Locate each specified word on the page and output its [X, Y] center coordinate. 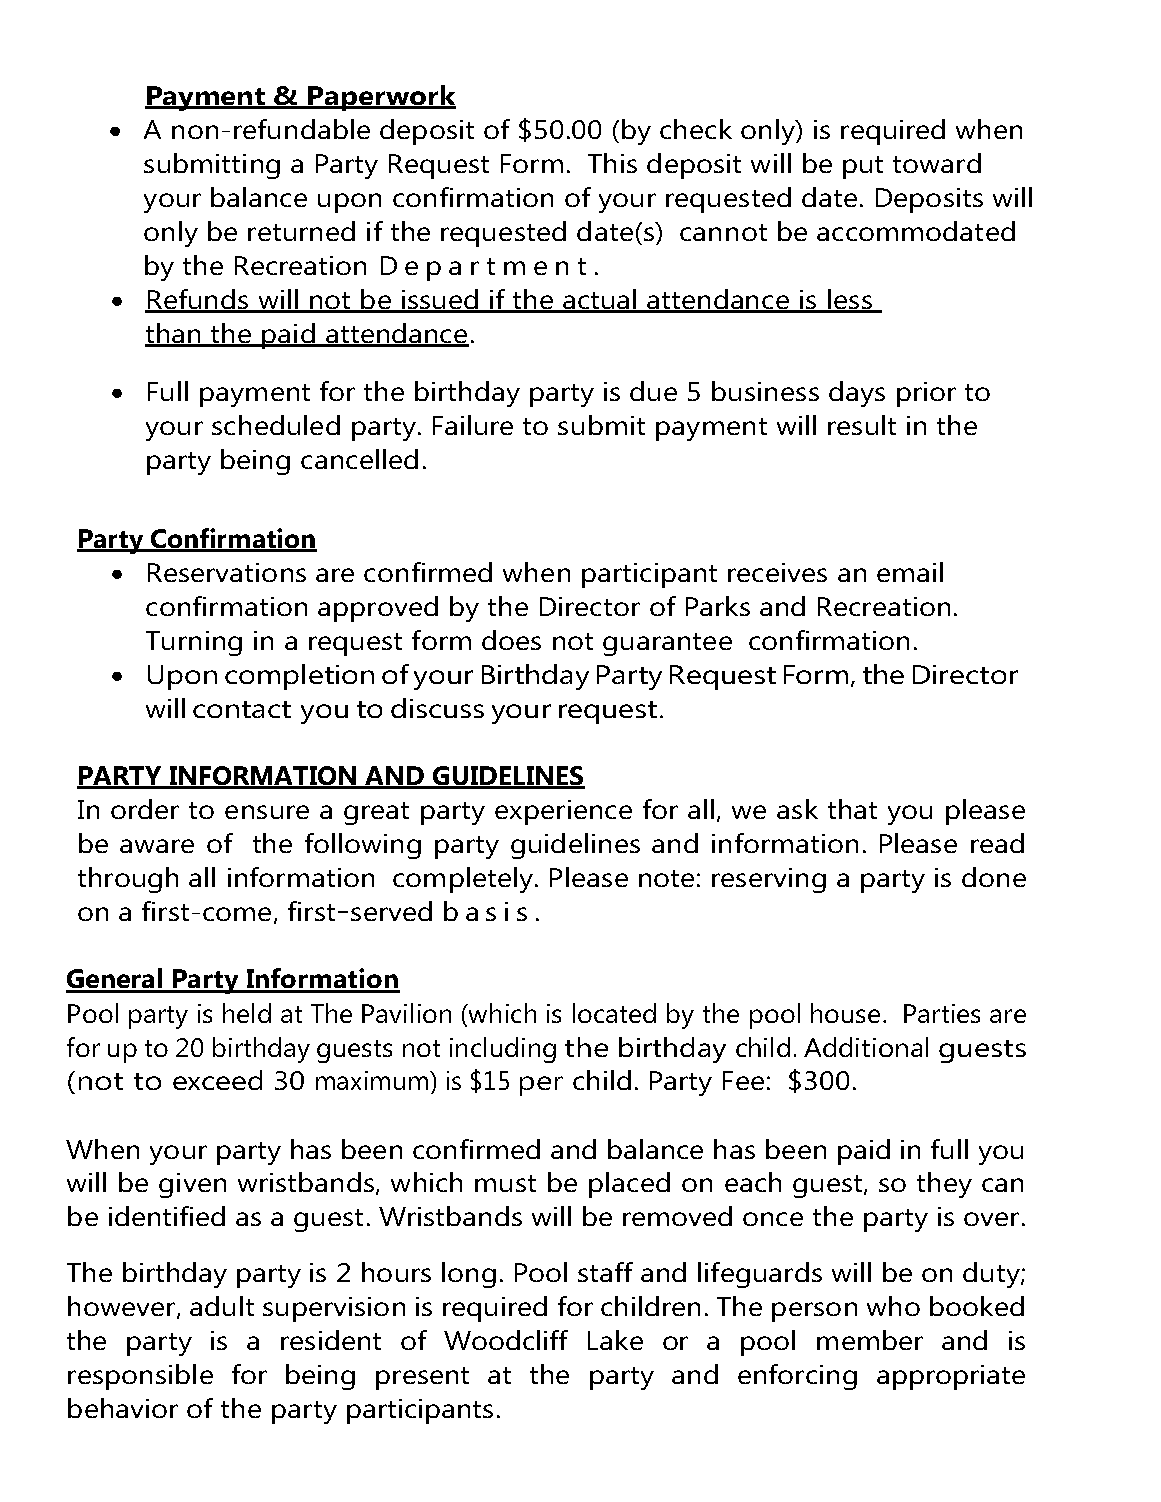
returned [301, 231]
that [852, 809]
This [612, 163]
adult [222, 1306]
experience [563, 812]
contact [242, 709]
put [863, 167]
